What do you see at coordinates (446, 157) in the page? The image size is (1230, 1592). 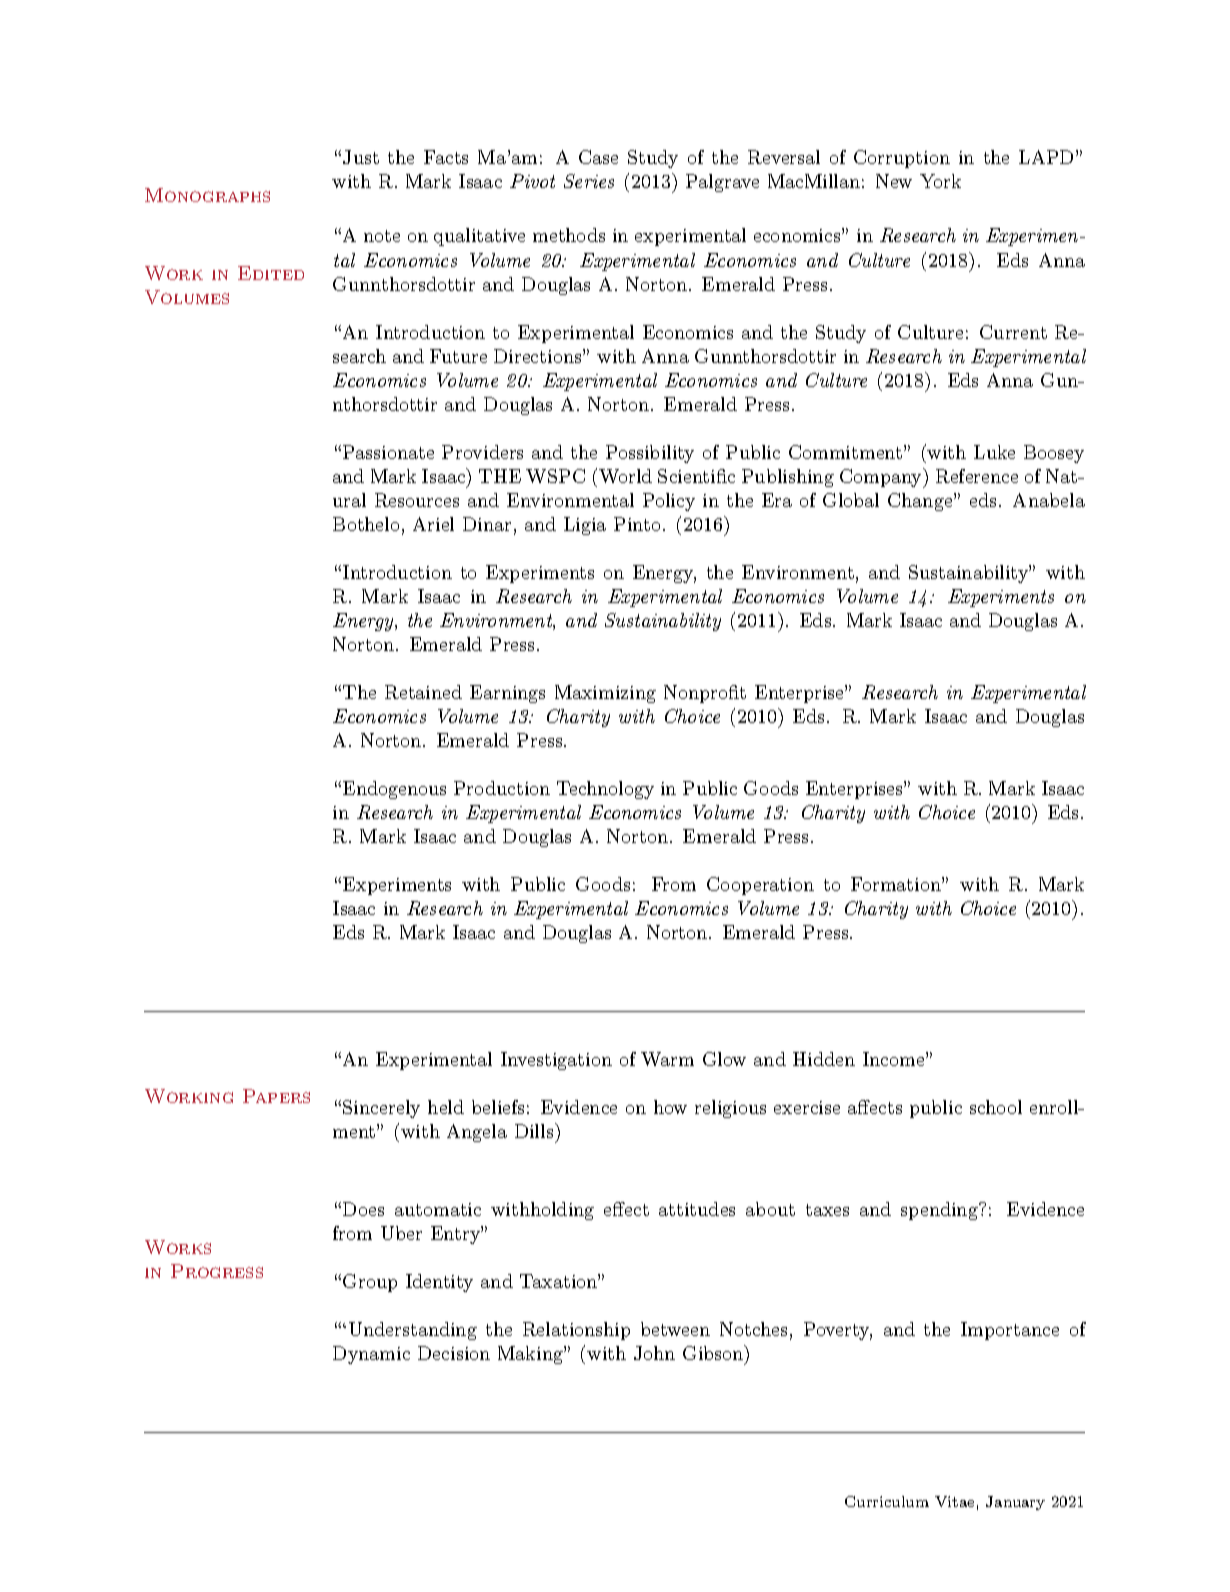 I see `Facts` at bounding box center [446, 157].
